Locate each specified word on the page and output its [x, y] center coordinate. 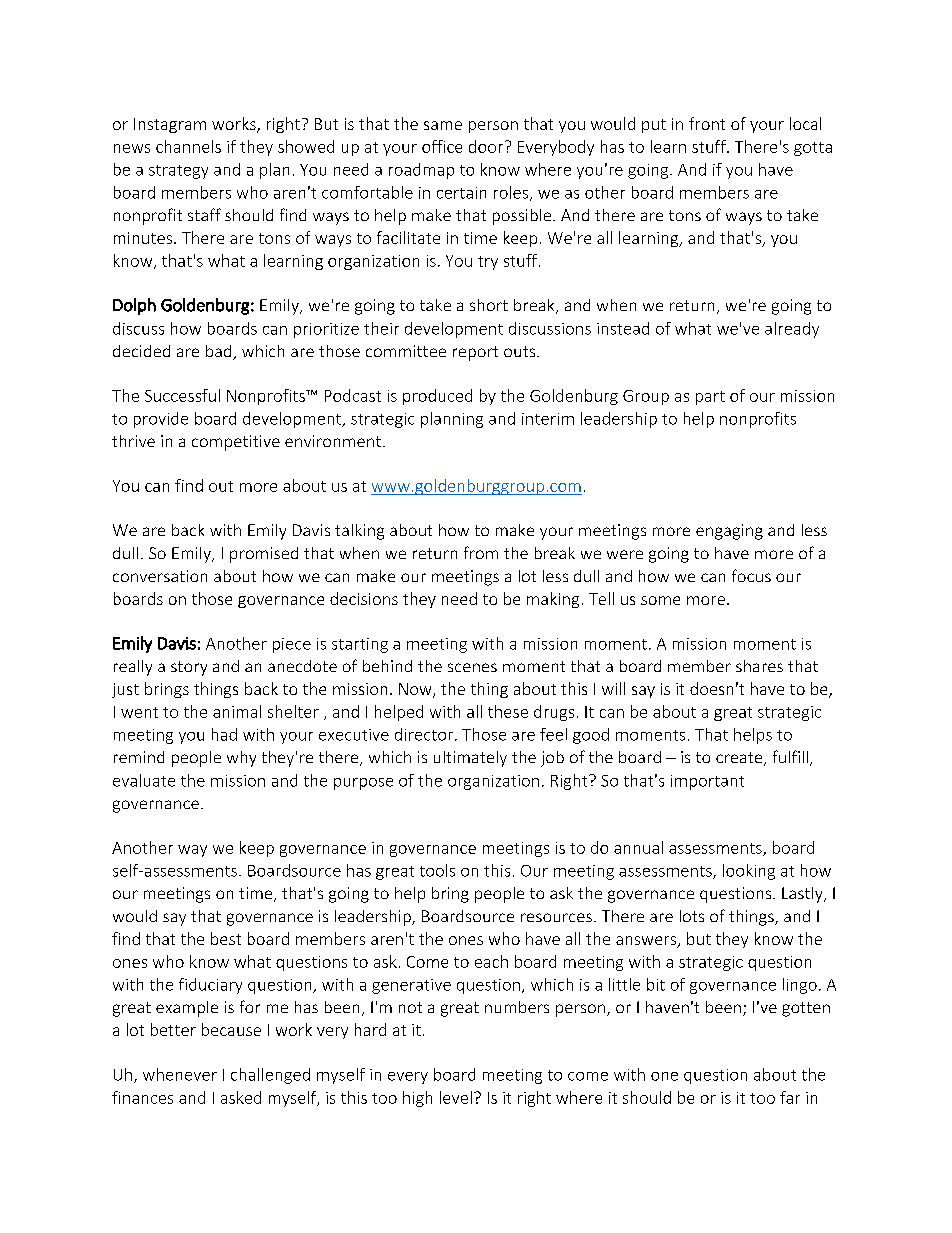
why [241, 759]
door [487, 146]
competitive [236, 443]
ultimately [470, 759]
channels [188, 146]
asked [241, 1097]
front [707, 123]
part [710, 398]
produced [437, 397]
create [740, 759]
